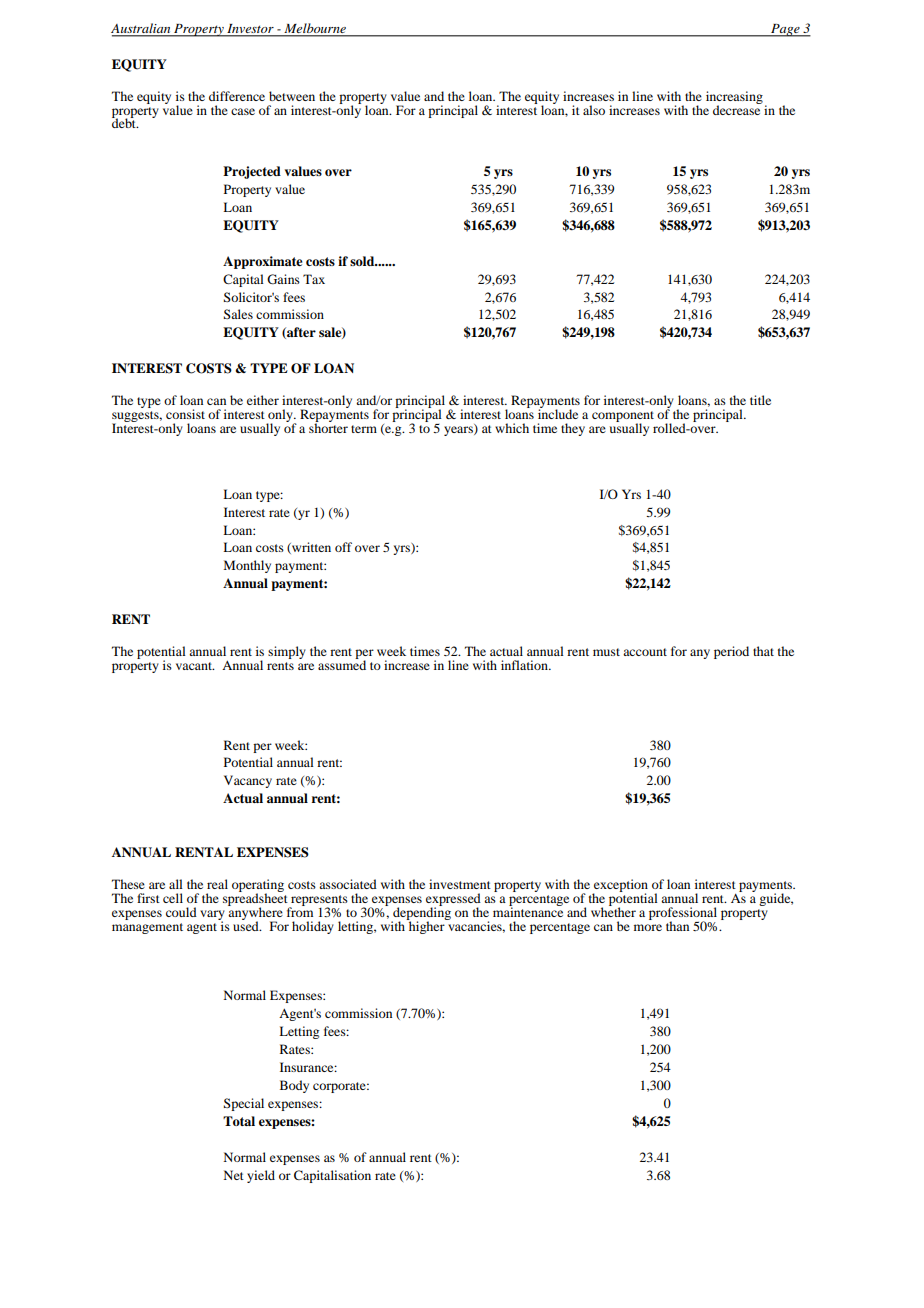  I want to click on years, so click(459, 430).
